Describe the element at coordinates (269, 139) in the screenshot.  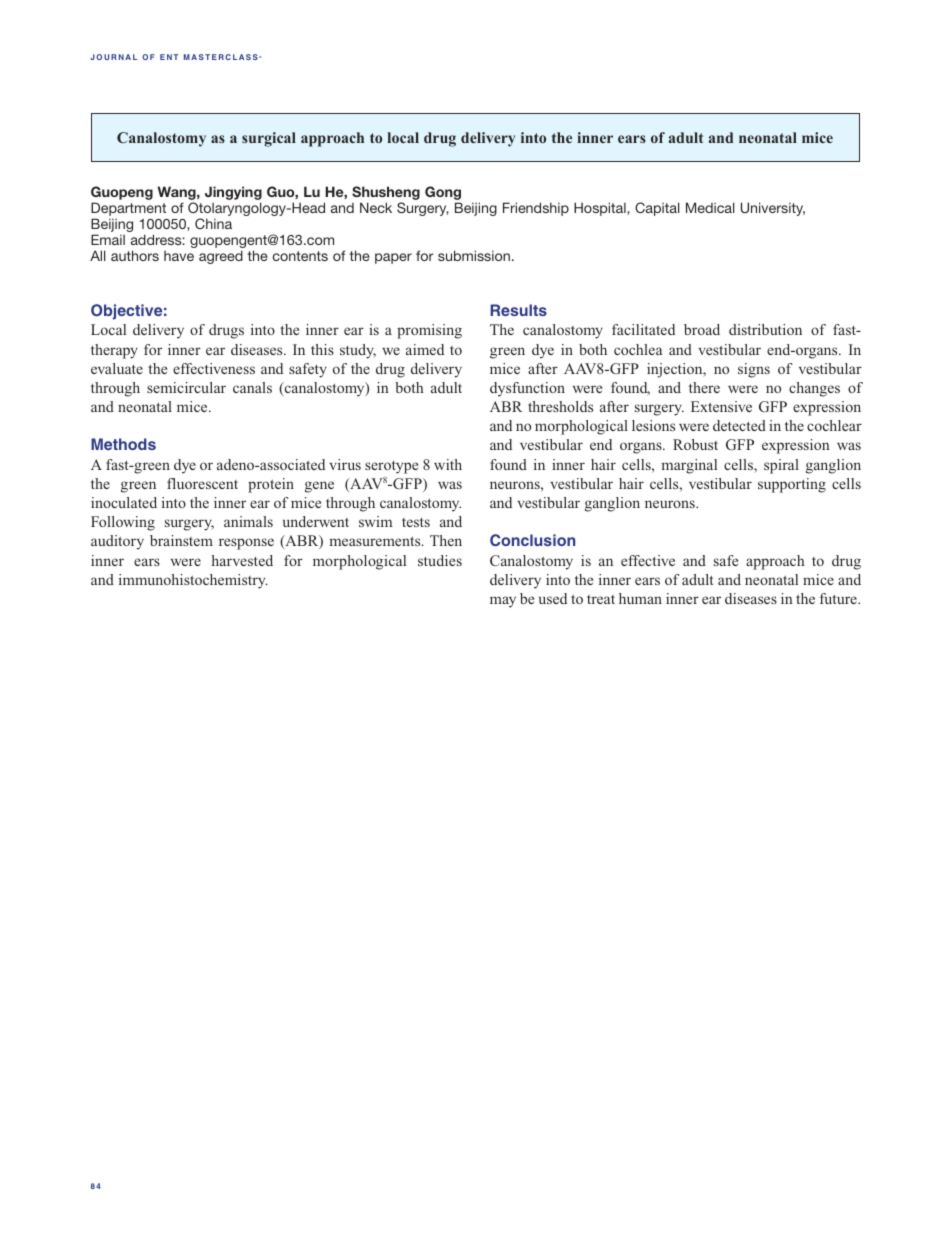
I see `surgical` at that location.
